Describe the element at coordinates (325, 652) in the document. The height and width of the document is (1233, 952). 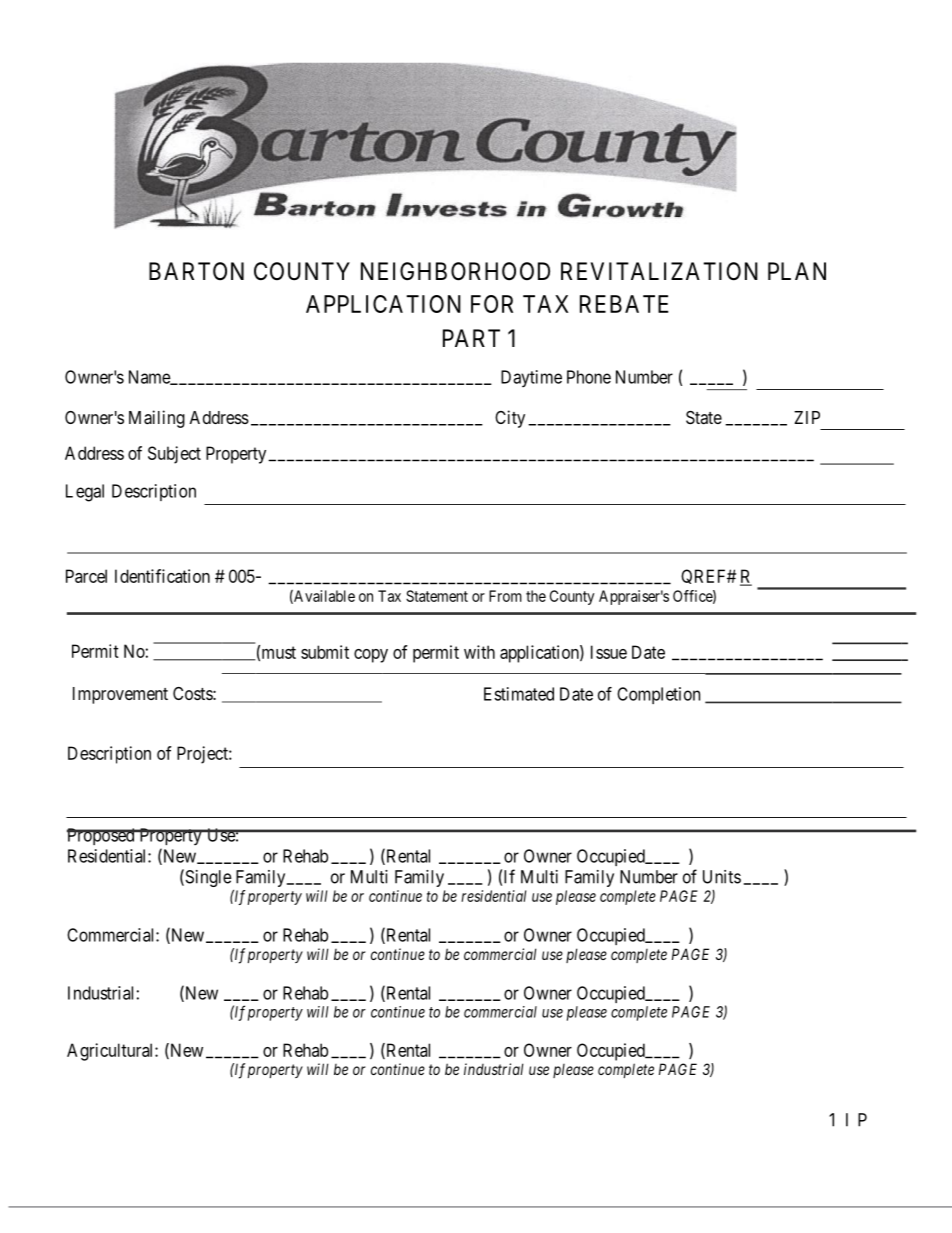
I see `submit` at that location.
